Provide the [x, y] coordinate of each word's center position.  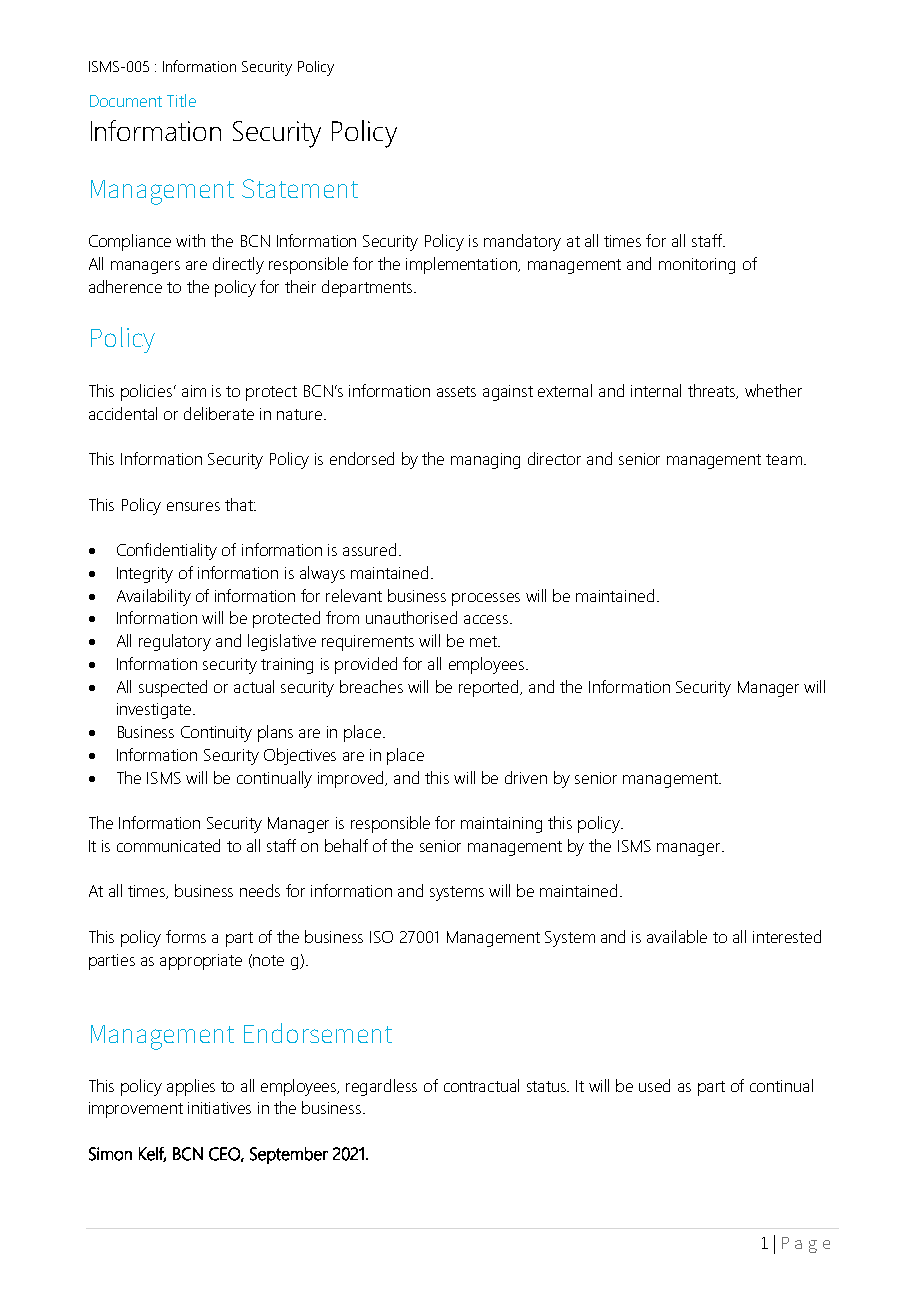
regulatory [175, 642]
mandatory [522, 242]
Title [181, 100]
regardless [381, 1087]
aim [194, 391]
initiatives [219, 1108]
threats [713, 391]
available [677, 936]
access [487, 619]
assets [456, 391]
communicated [168, 845]
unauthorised [411, 617]
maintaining [501, 825]
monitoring [697, 266]
